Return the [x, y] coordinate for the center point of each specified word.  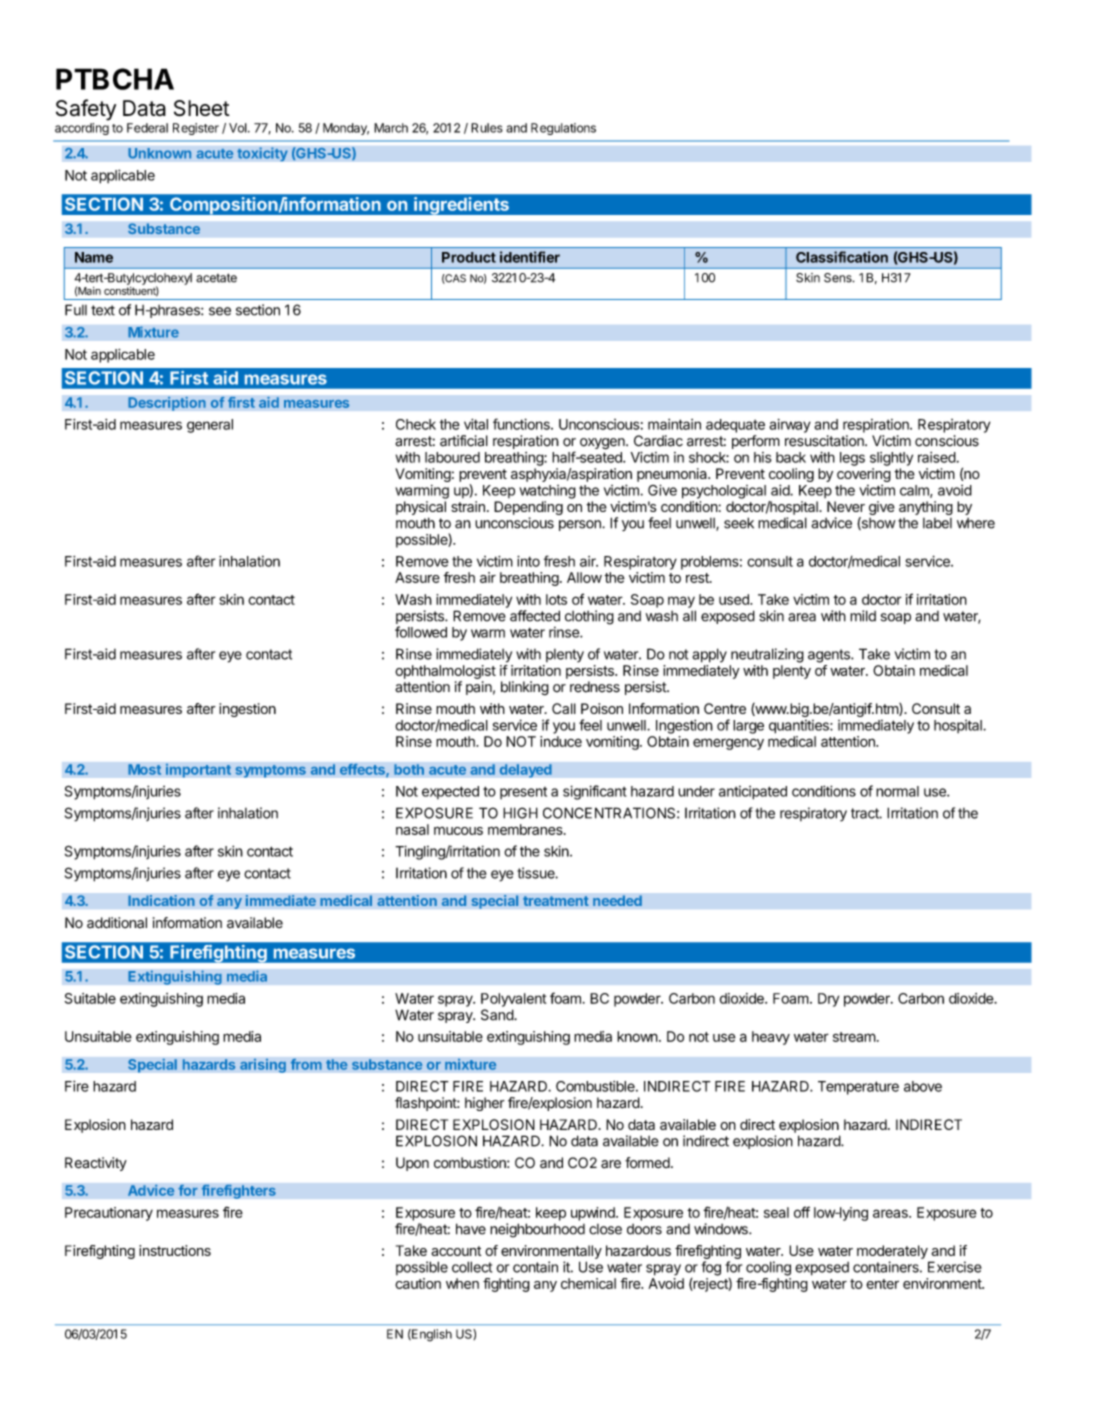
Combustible [596, 1086]
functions [522, 424]
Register [196, 129]
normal [897, 791]
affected [535, 616]
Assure [417, 577]
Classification [842, 257]
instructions [175, 1250]
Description [167, 403]
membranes [526, 829]
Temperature [858, 1088]
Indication [161, 900]
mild [863, 616]
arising [263, 1065]
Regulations [563, 129]
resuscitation [825, 441]
